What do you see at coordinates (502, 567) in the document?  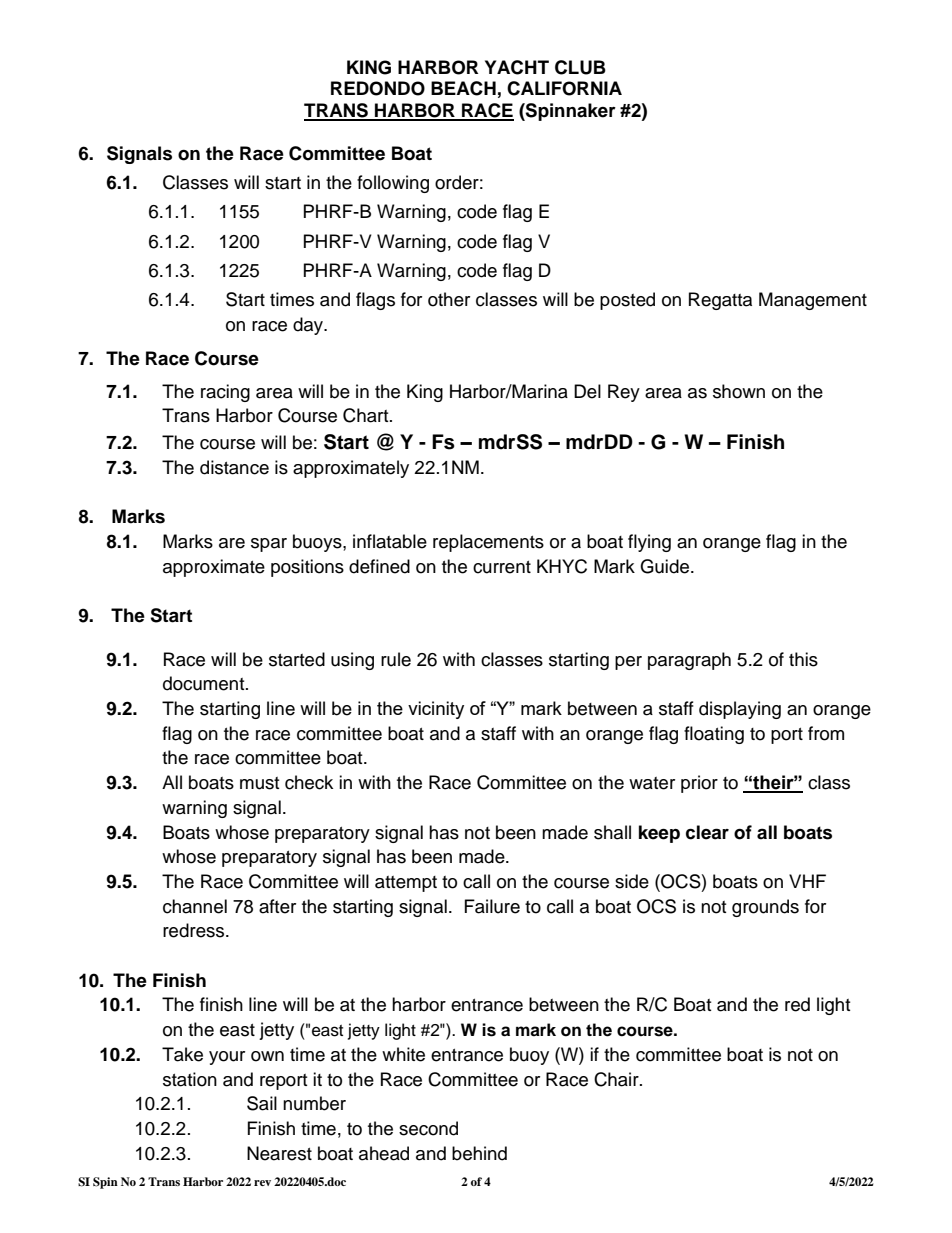 I see `current` at bounding box center [502, 567].
